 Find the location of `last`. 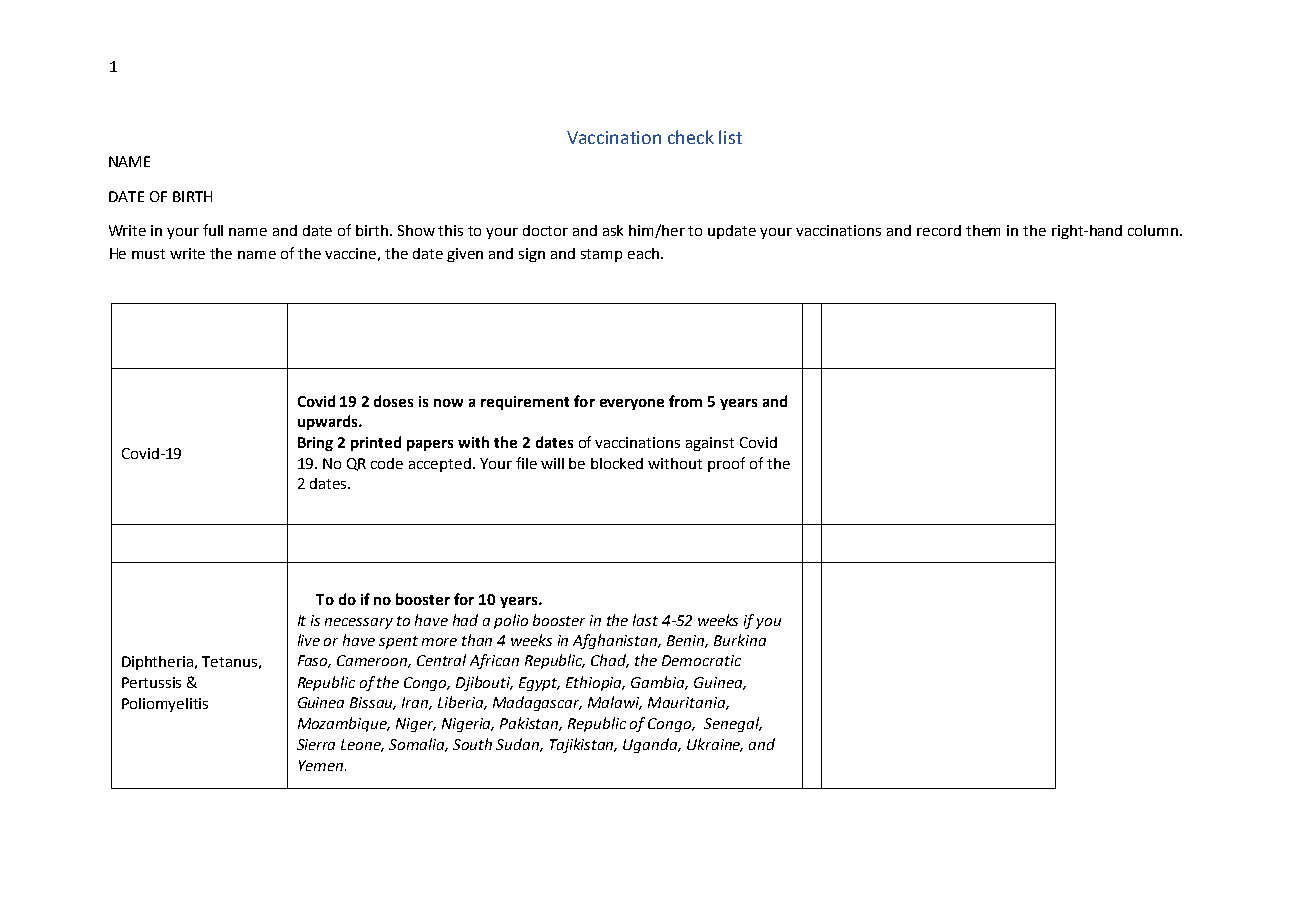

last is located at coordinates (645, 620).
